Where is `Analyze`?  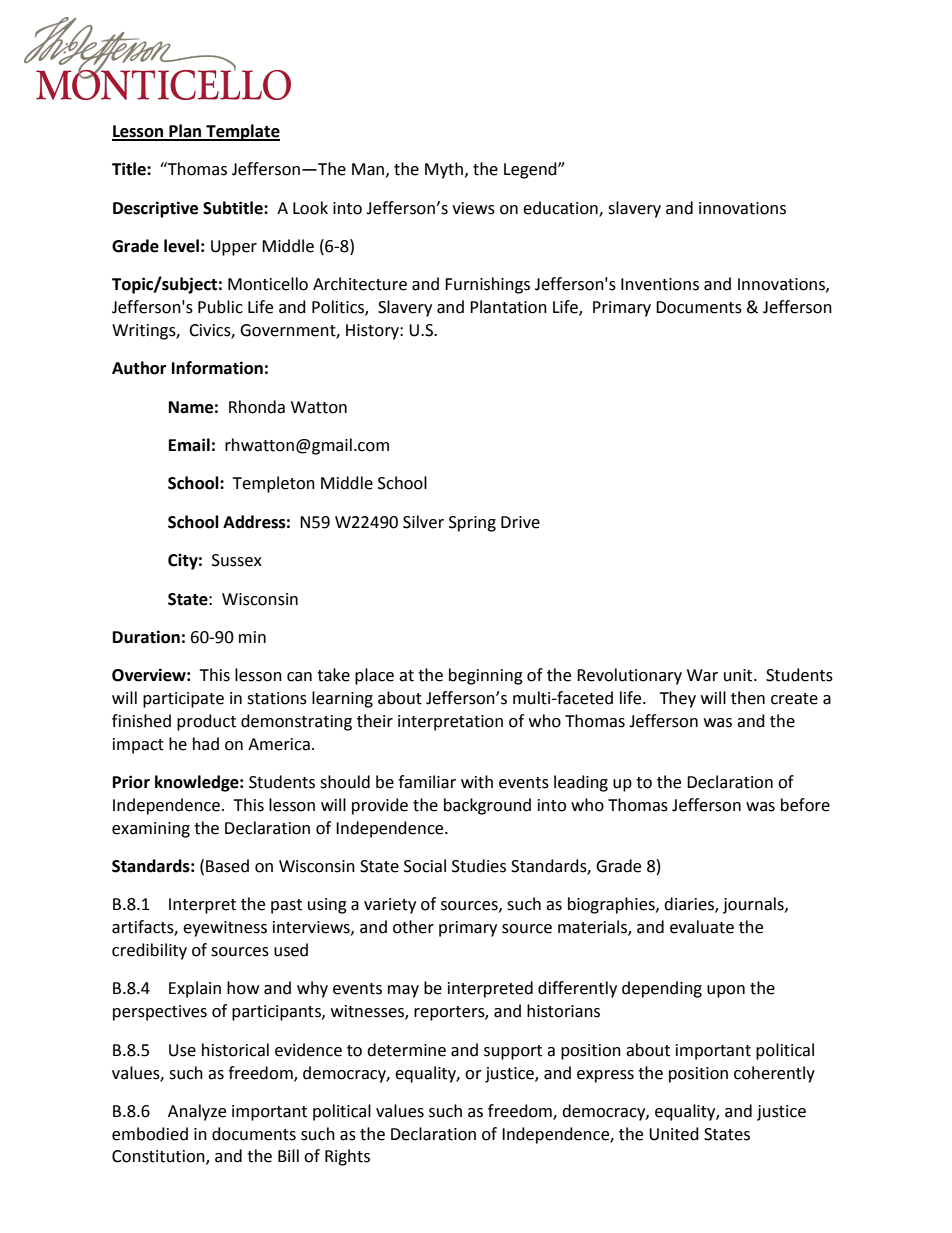 Analyze is located at coordinates (197, 1112).
